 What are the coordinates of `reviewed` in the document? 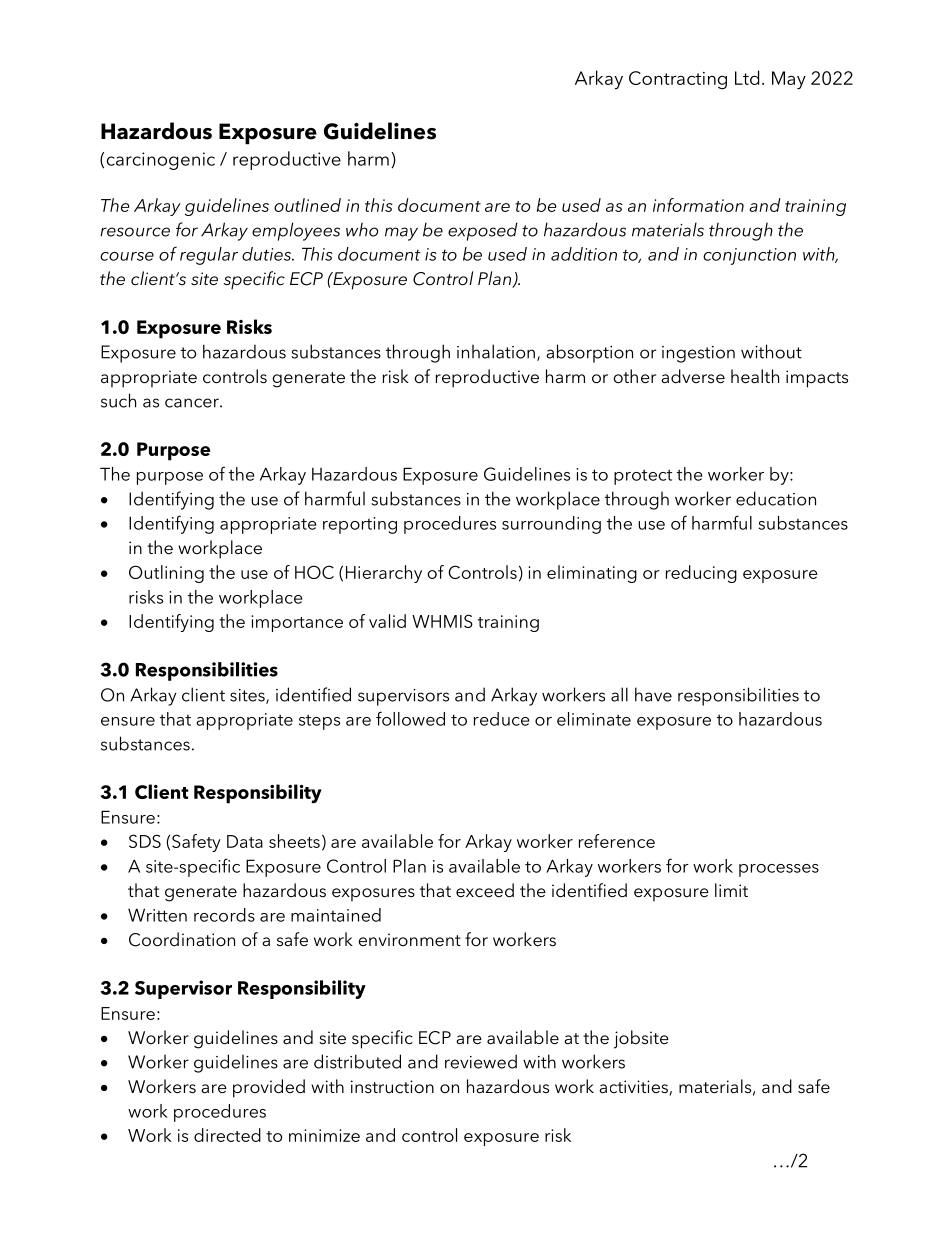 It's located at (481, 1061).
